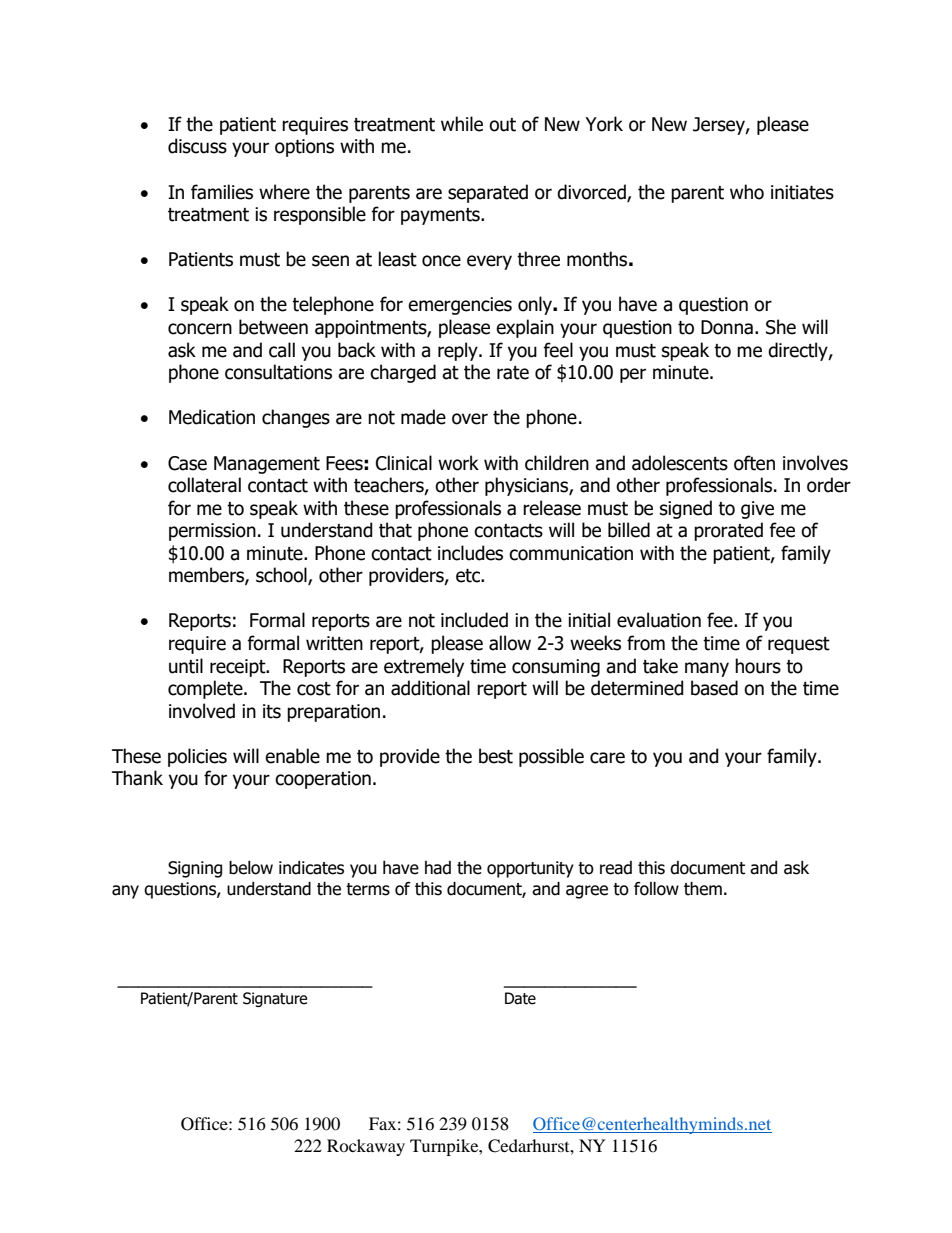 This screenshot has height=1233, width=952. What do you see at coordinates (239, 668) in the screenshot?
I see `receipt` at bounding box center [239, 668].
